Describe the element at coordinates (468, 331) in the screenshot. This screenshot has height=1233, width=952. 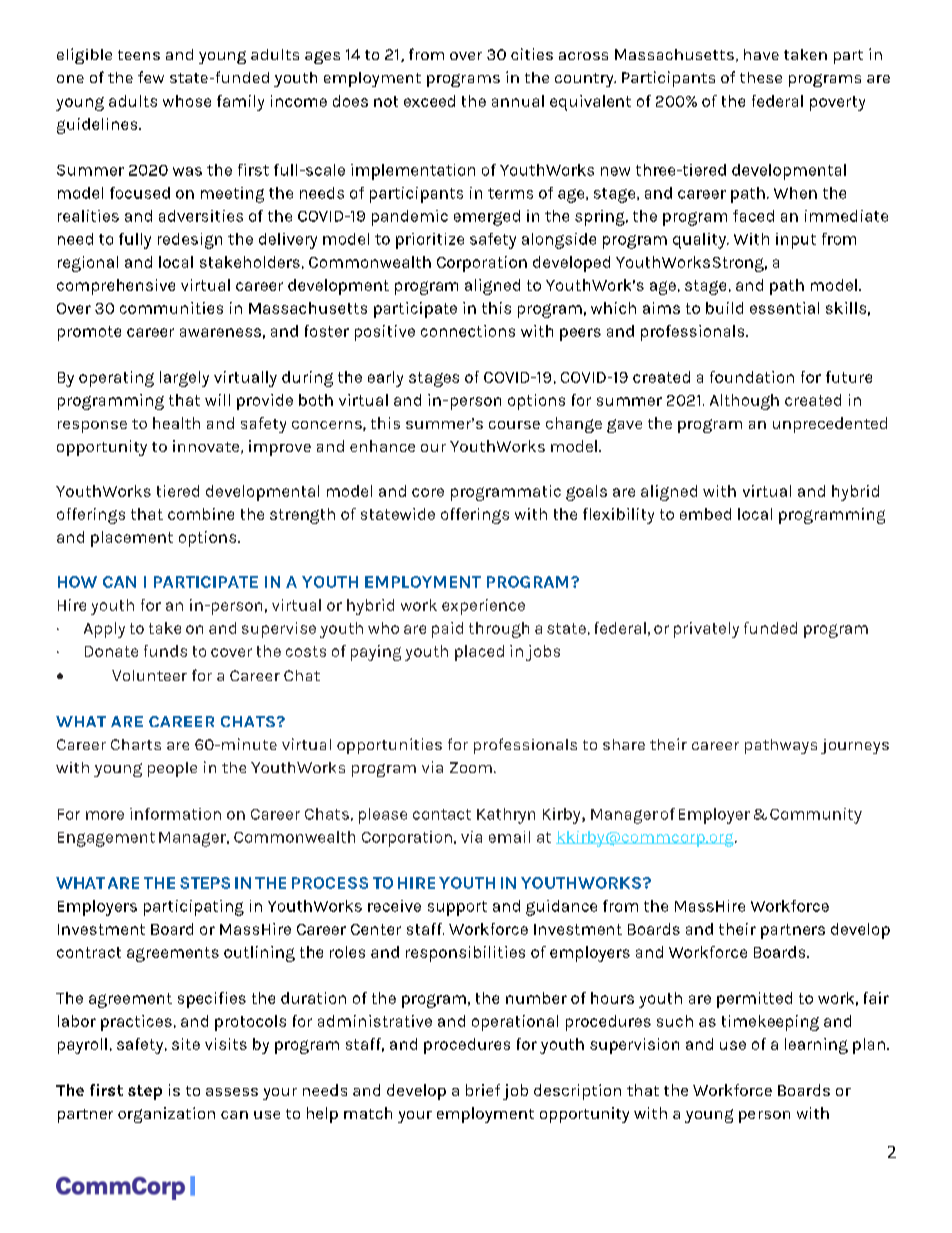
I see `connections` at that location.
